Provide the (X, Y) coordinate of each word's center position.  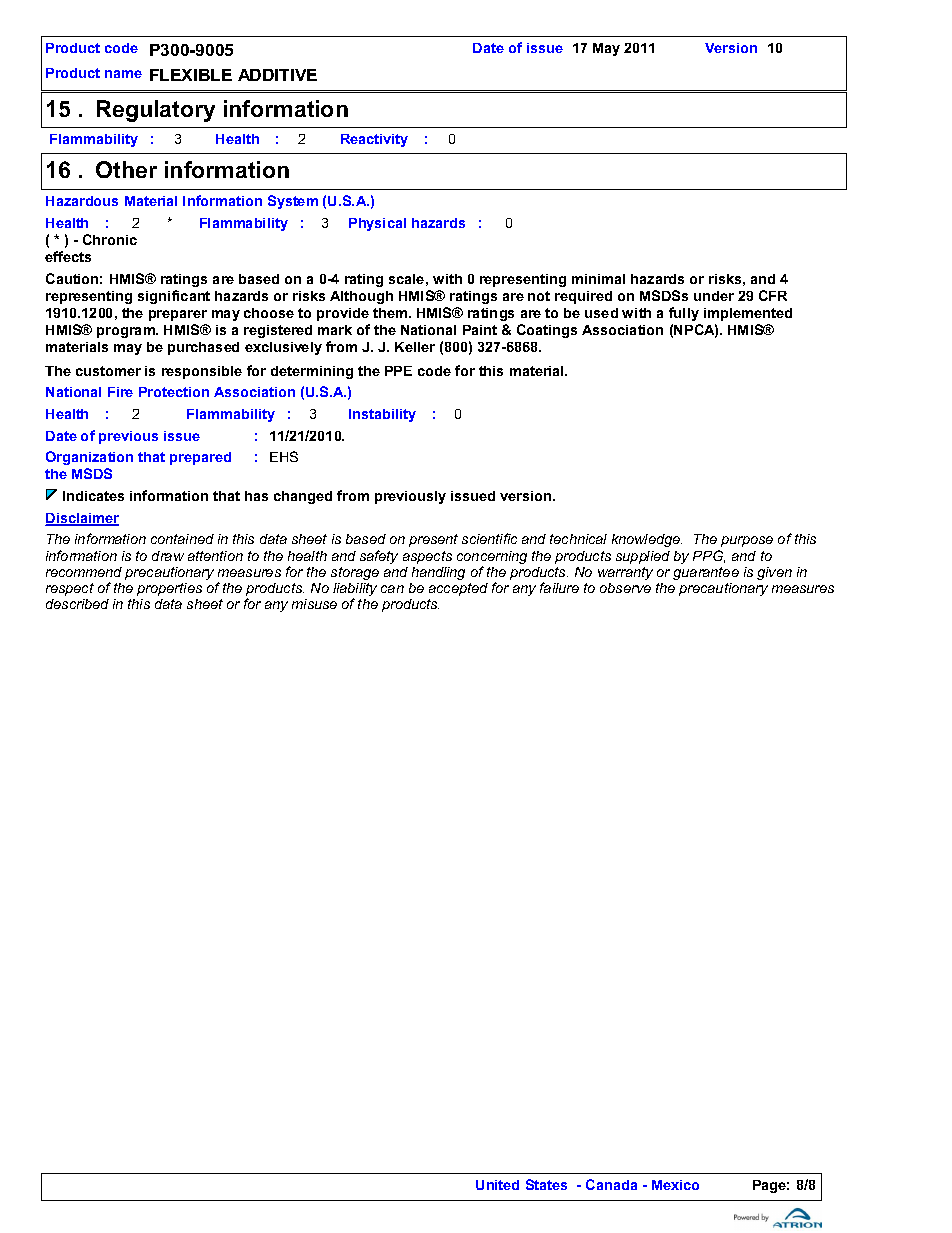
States (546, 1184)
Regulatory (156, 111)
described (77, 604)
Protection (174, 392)
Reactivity (374, 140)
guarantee (706, 573)
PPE (398, 371)
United (497, 1185)
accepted (458, 589)
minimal (598, 279)
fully (684, 314)
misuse (314, 604)
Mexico (675, 1185)
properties (169, 589)
